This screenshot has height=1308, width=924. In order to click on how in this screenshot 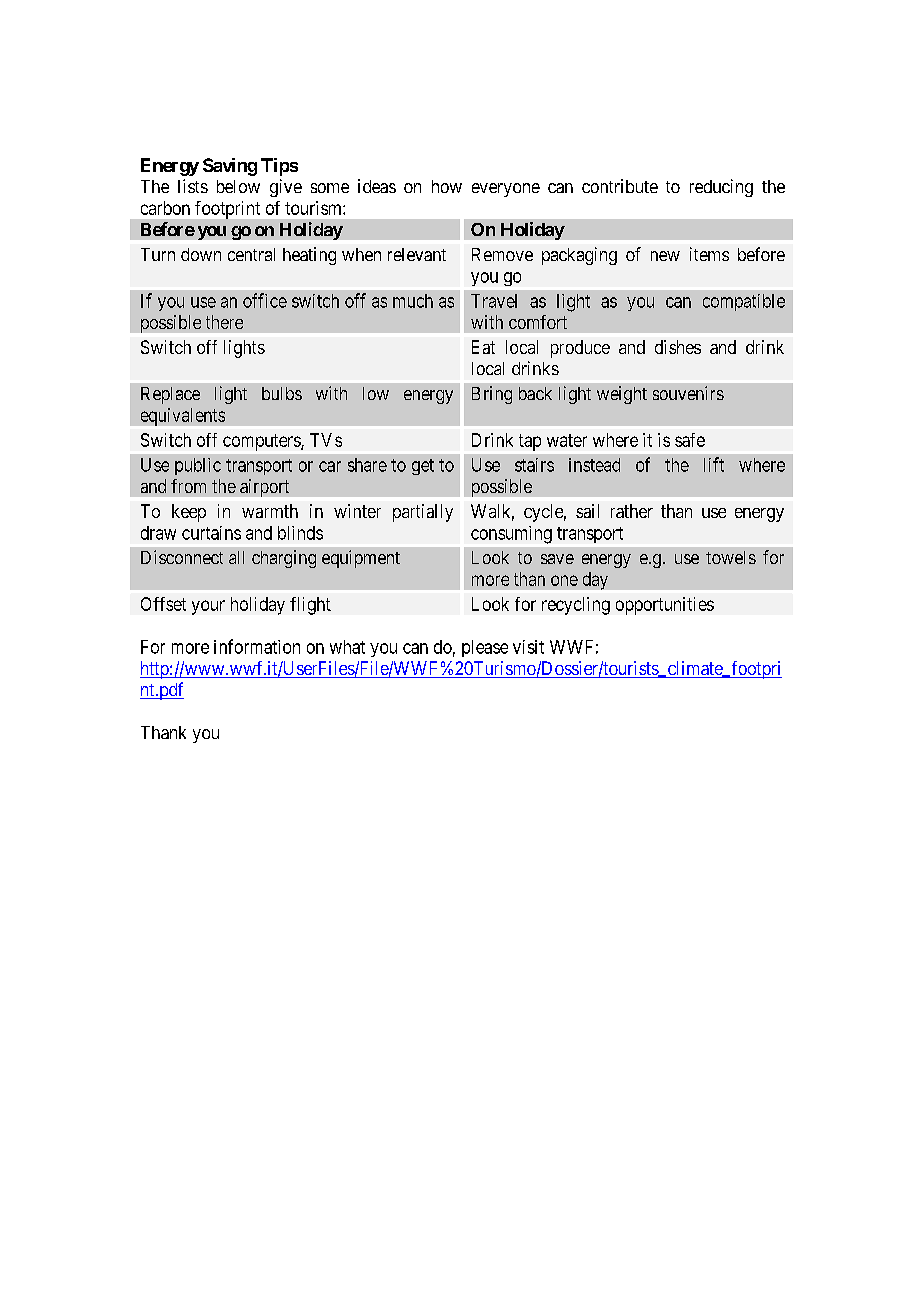, I will do `click(447, 186)`.
